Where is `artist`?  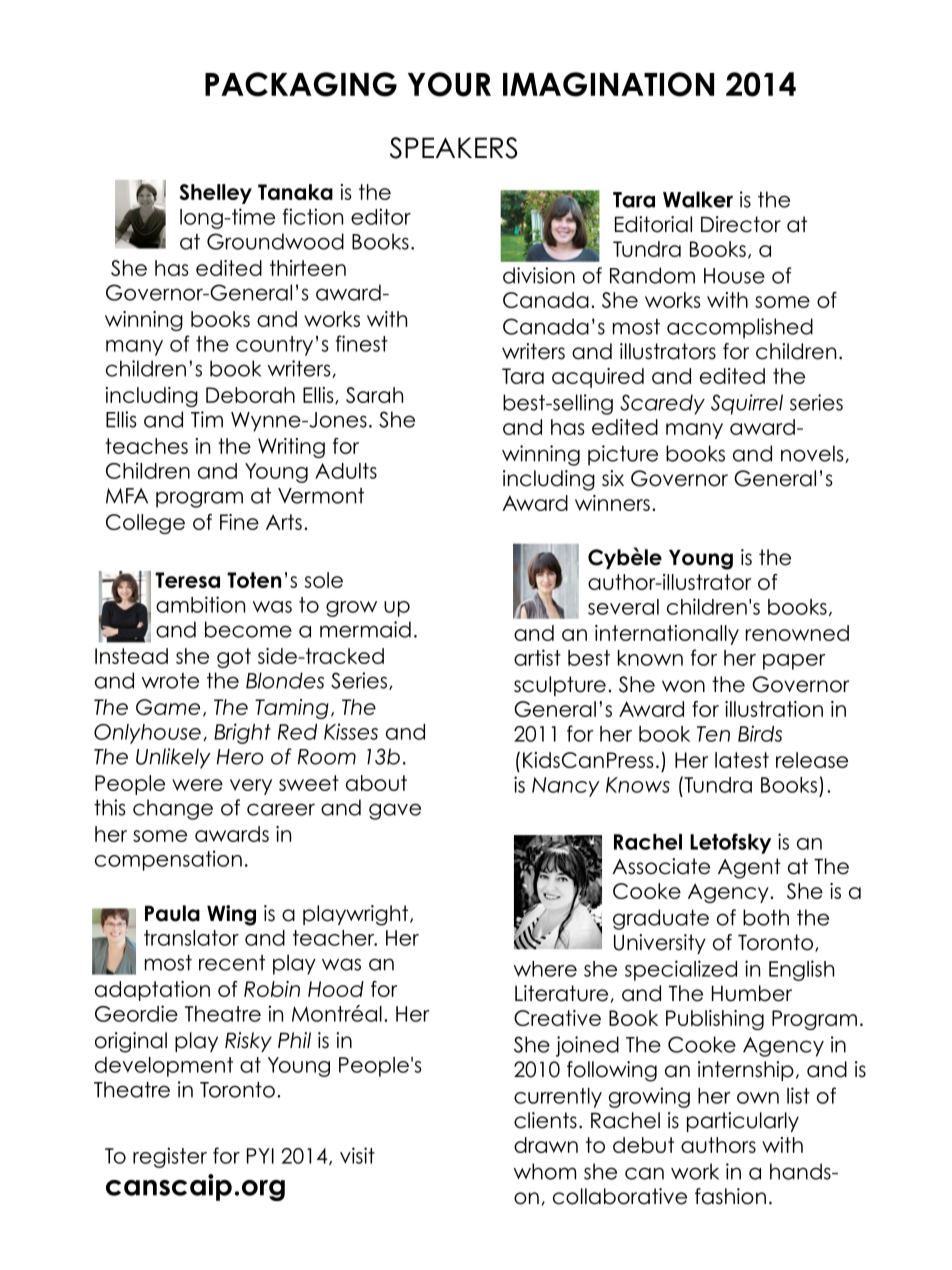
artist is located at coordinates (537, 657).
